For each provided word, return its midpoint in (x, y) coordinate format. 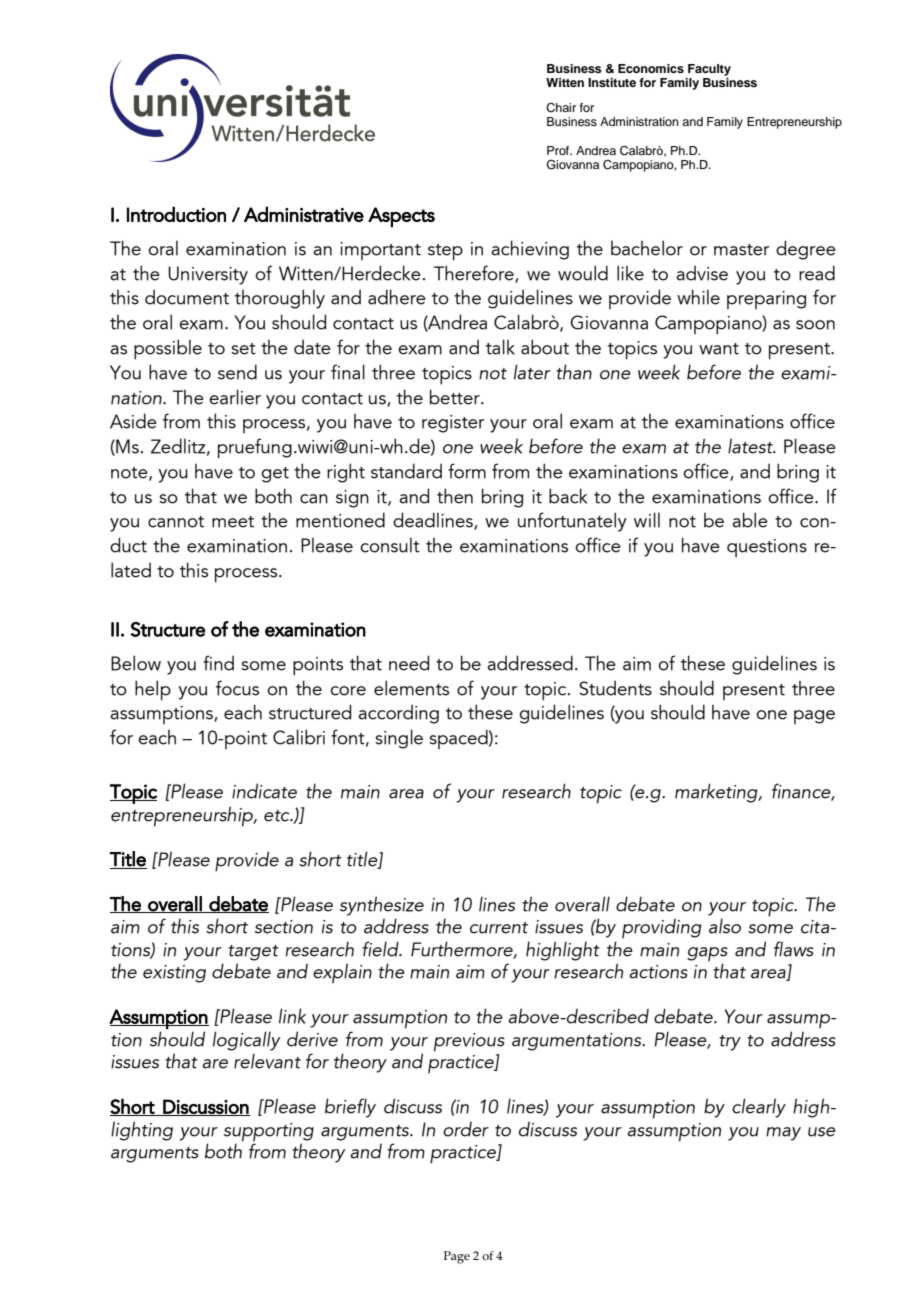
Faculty (709, 70)
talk (500, 347)
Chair (561, 108)
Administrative (304, 214)
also (725, 926)
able (750, 520)
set (243, 349)
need (409, 663)
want (719, 349)
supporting (269, 1133)
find (218, 663)
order (466, 1129)
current (499, 928)
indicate (264, 791)
